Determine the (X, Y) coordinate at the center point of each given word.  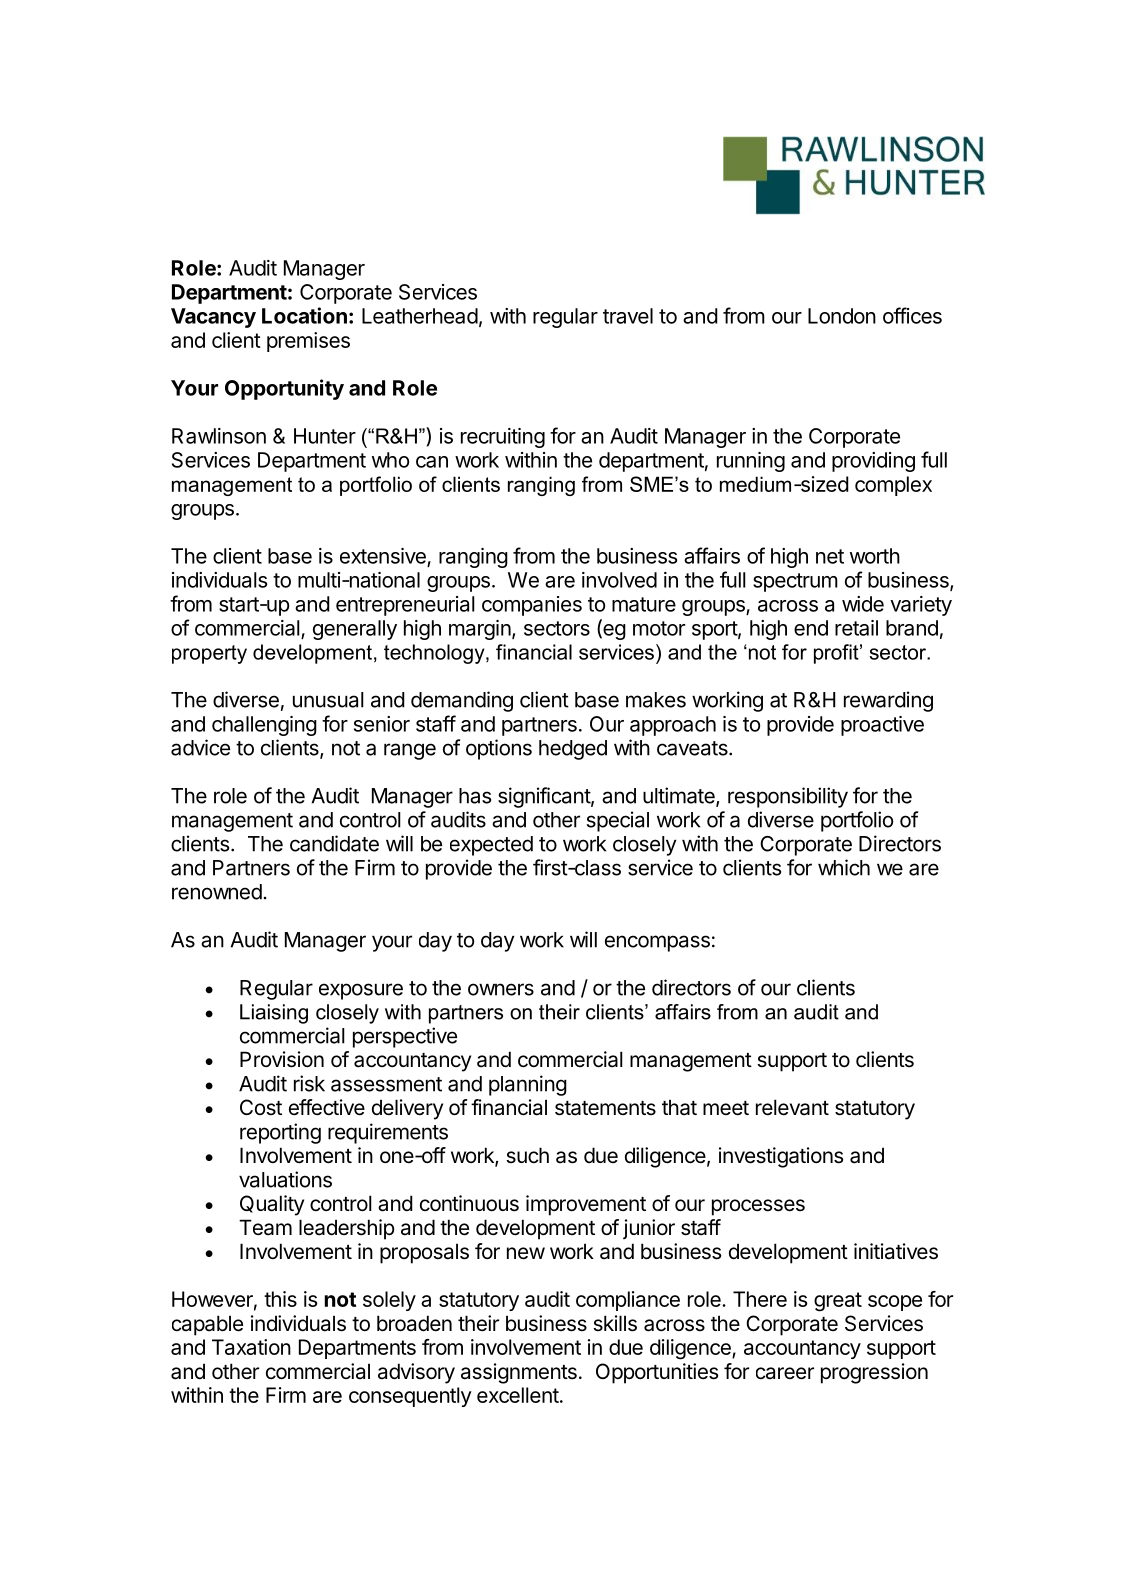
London (842, 316)
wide (863, 604)
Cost (261, 1107)
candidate (334, 843)
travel (628, 316)
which (844, 867)
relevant (792, 1107)
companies (532, 606)
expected (491, 846)
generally (355, 630)
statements (605, 1108)
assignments (519, 1373)
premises (308, 342)
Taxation (251, 1347)
